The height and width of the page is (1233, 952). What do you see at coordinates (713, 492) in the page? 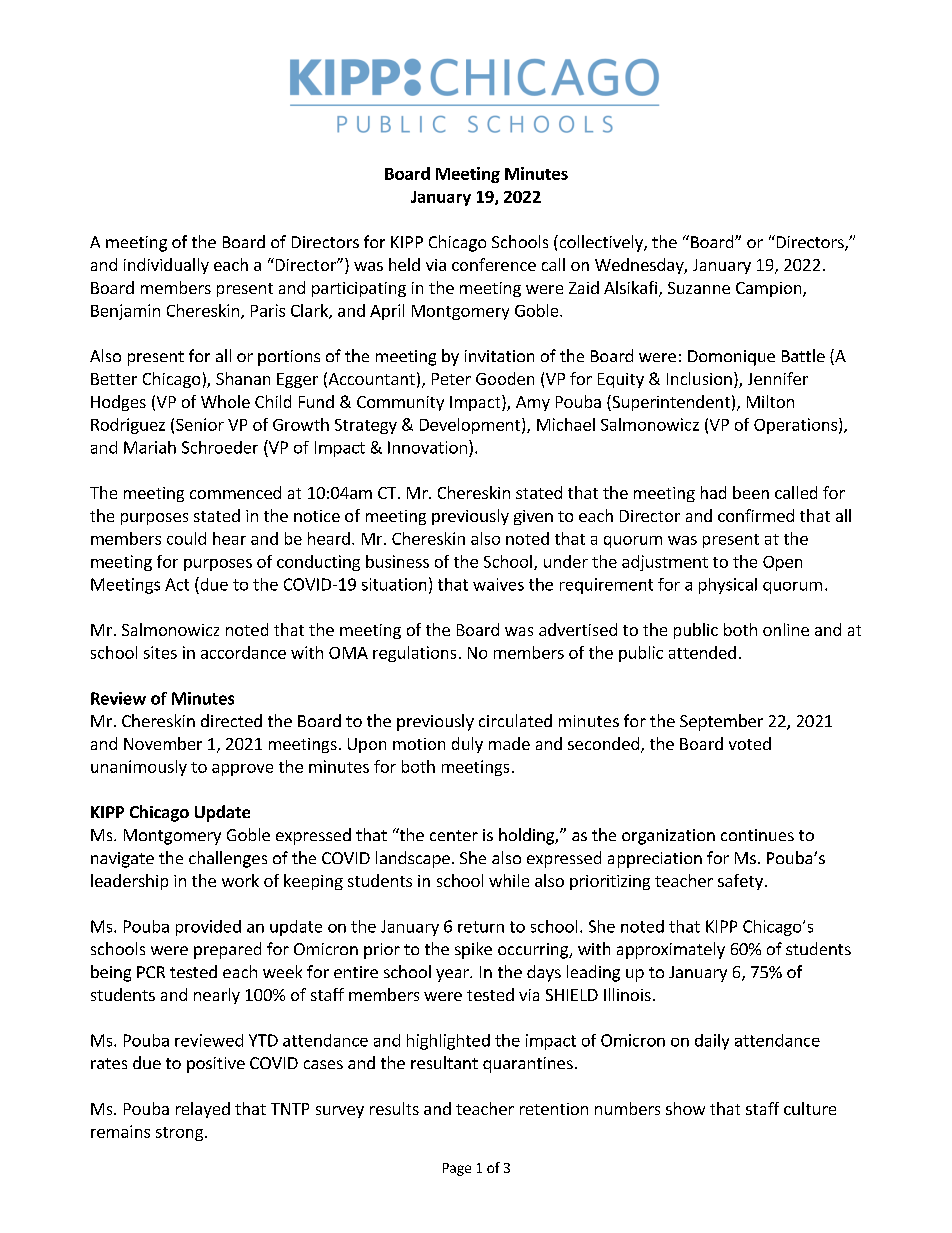
I see `had` at bounding box center [713, 492].
